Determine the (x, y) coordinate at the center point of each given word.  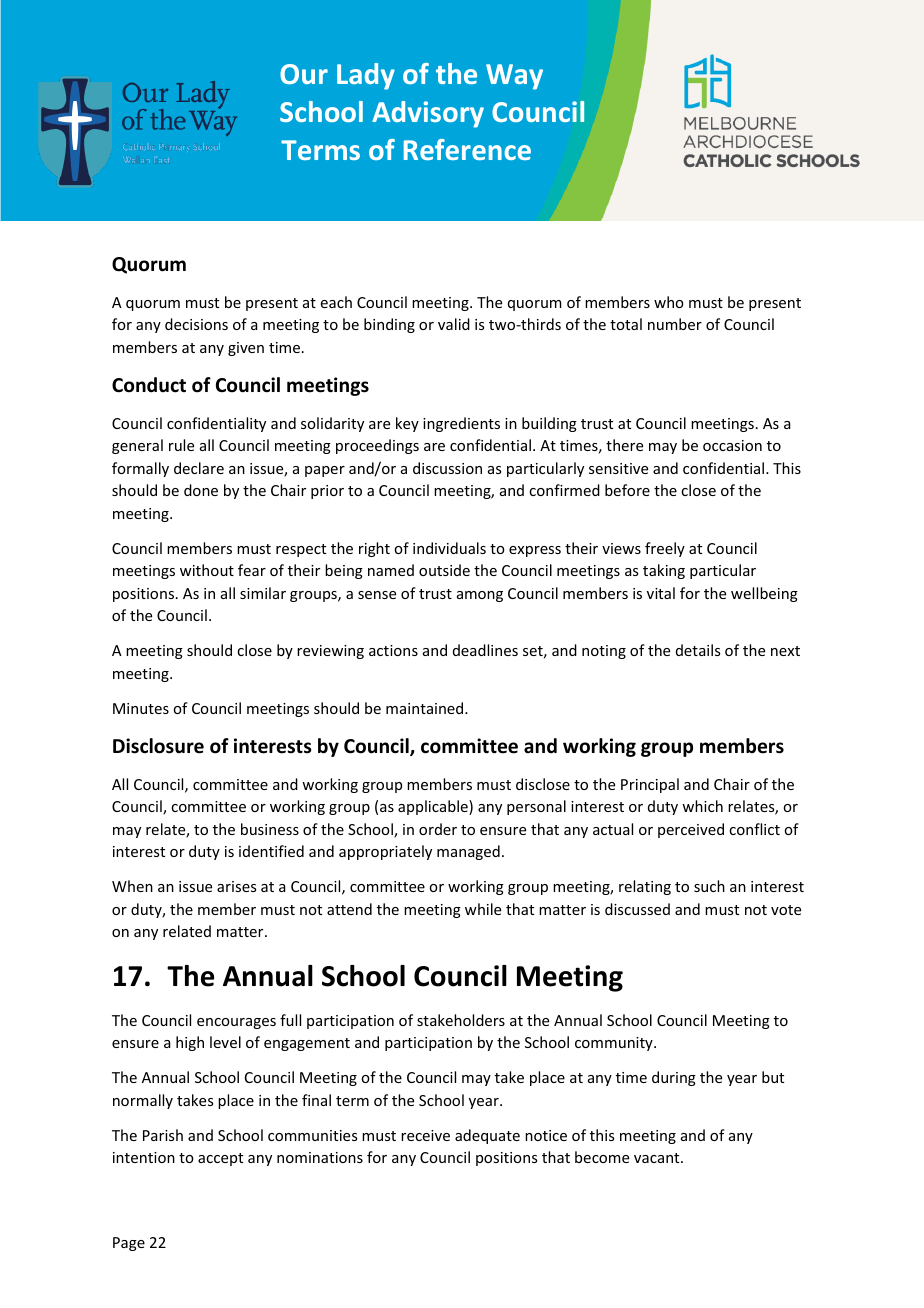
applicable (434, 807)
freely (665, 549)
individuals (449, 548)
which (702, 806)
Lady (366, 76)
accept (220, 1159)
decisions (196, 324)
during (674, 1078)
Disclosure (158, 746)
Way (514, 77)
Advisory (428, 114)
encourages (236, 1023)
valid (454, 324)
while (483, 909)
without (207, 570)
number (675, 324)
